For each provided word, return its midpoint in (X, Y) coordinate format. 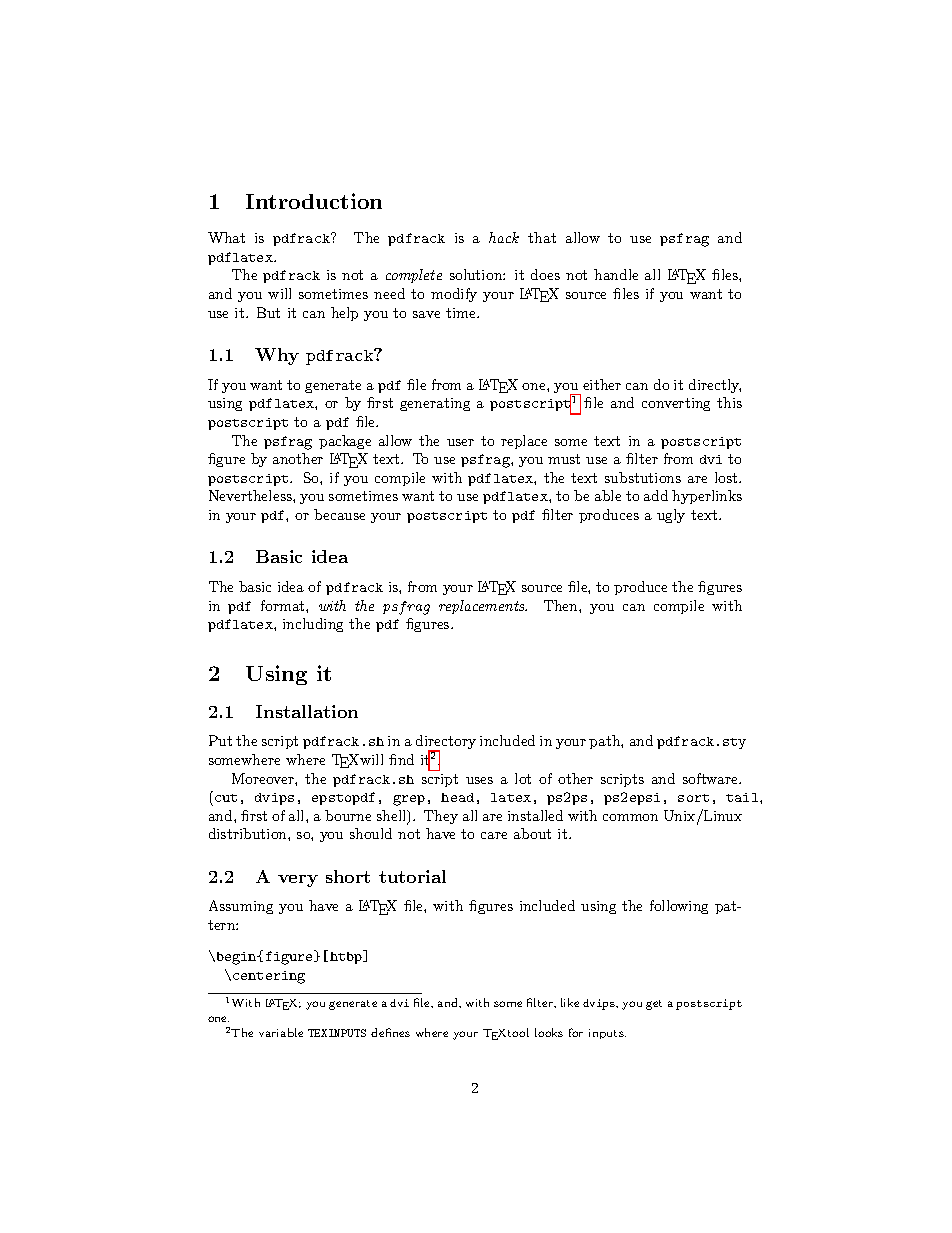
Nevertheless (251, 495)
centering (269, 977)
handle (616, 274)
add (656, 495)
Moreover (264, 778)
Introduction (314, 201)
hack (504, 237)
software (711, 778)
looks (549, 1032)
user (460, 442)
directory (446, 743)
